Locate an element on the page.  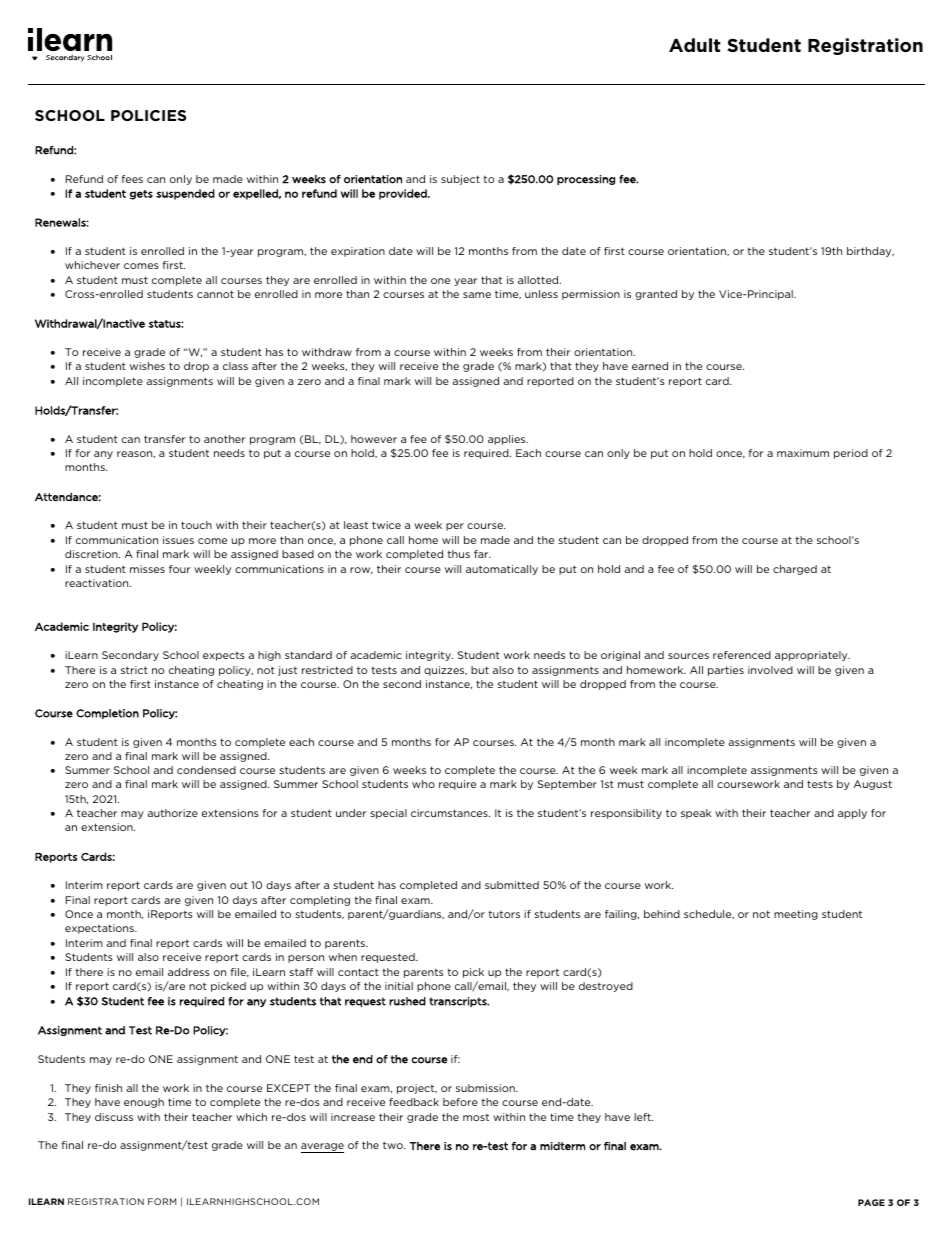
authorize is located at coordinates (173, 813).
